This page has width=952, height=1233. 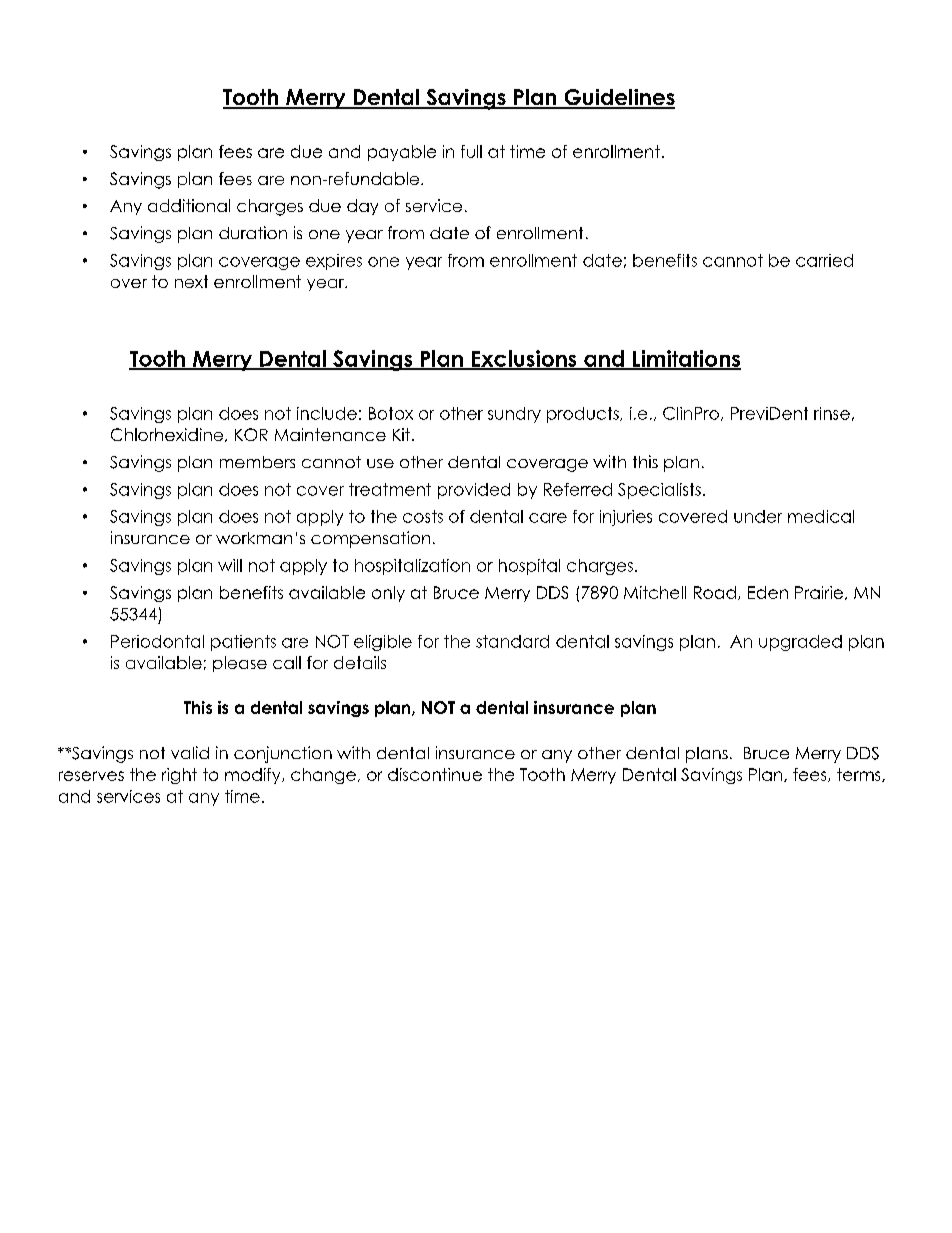 What do you see at coordinates (189, 205) in the page?
I see `additional` at bounding box center [189, 205].
